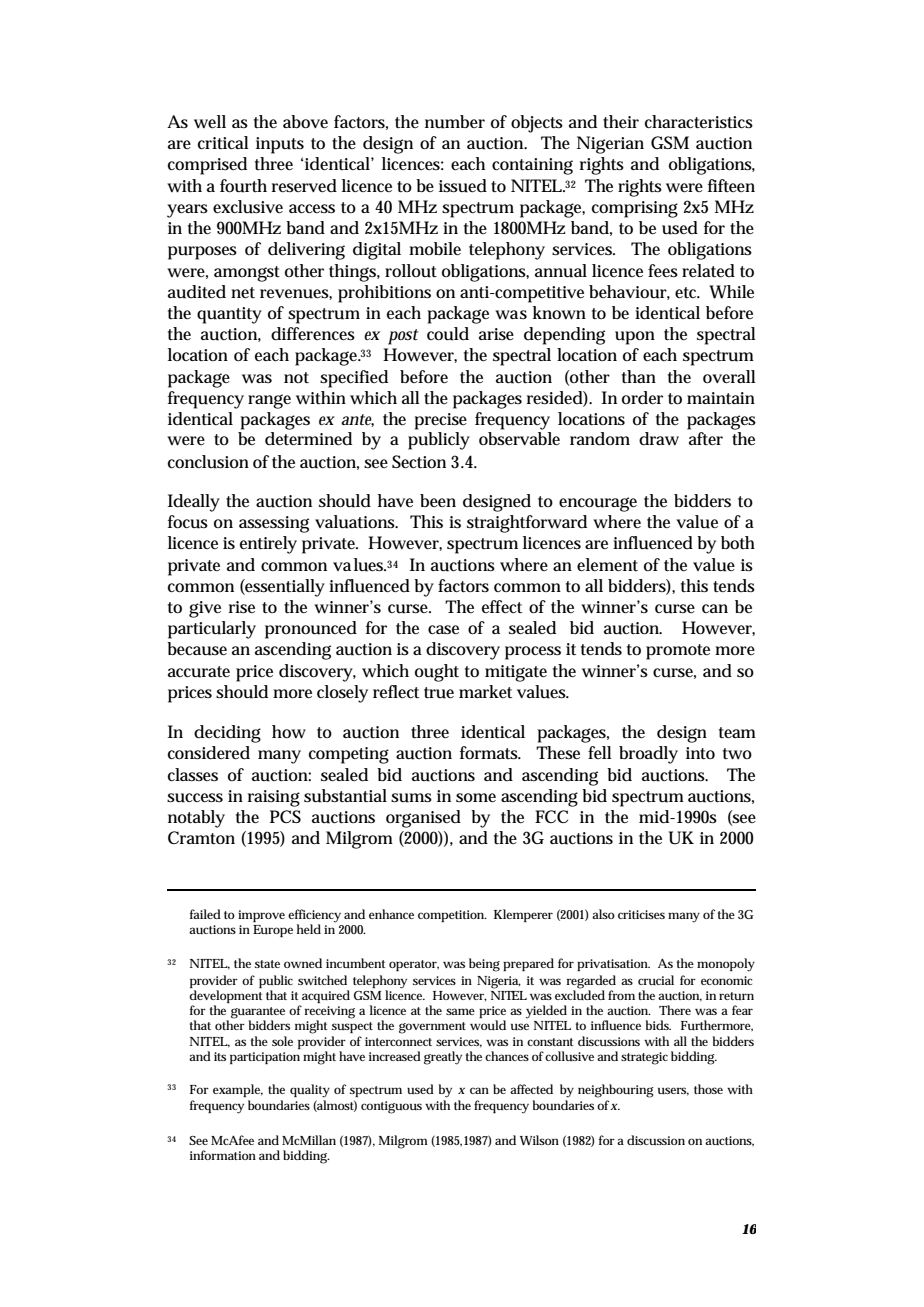  I want to click on number, so click(455, 122).
